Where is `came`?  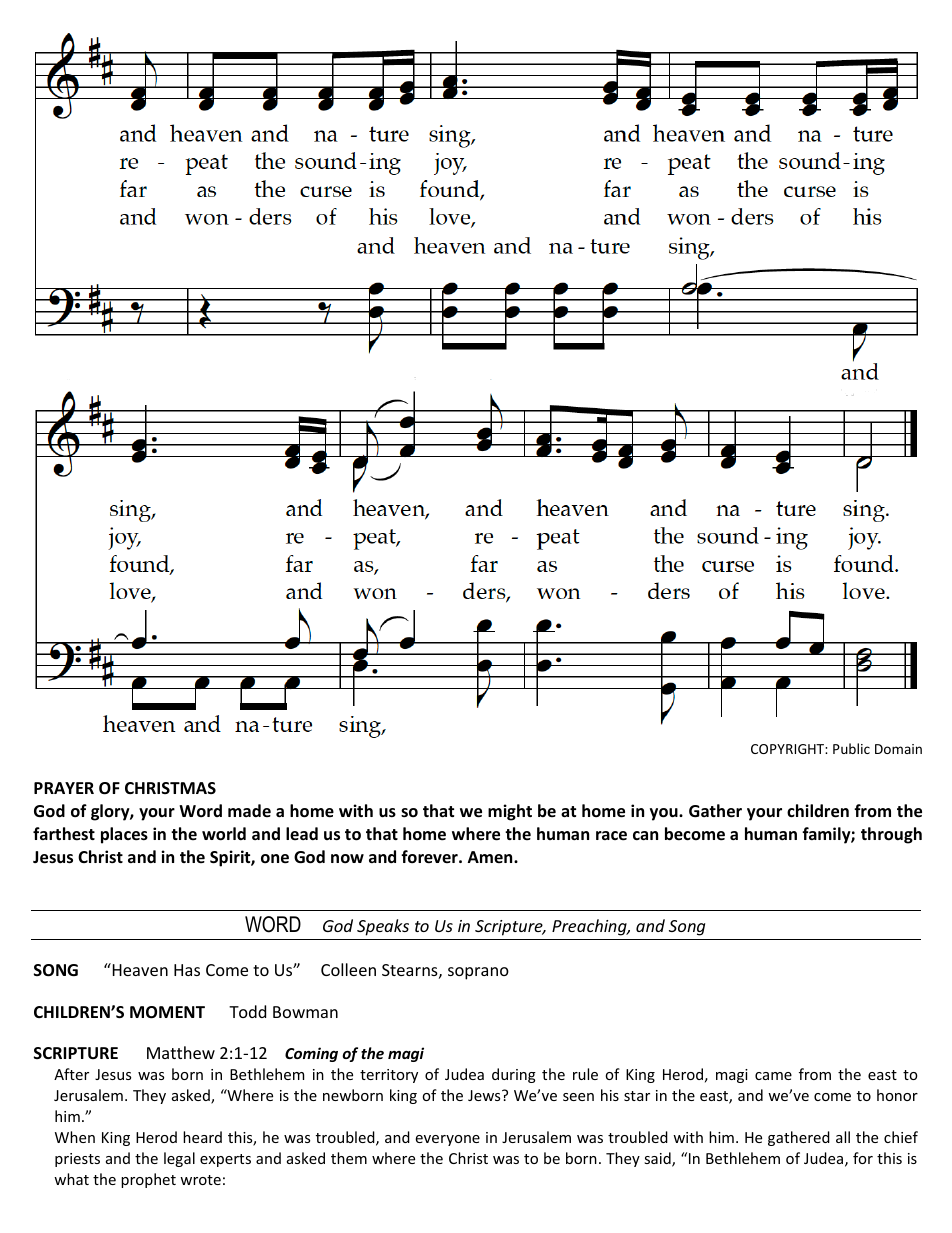
came is located at coordinates (773, 1076).
